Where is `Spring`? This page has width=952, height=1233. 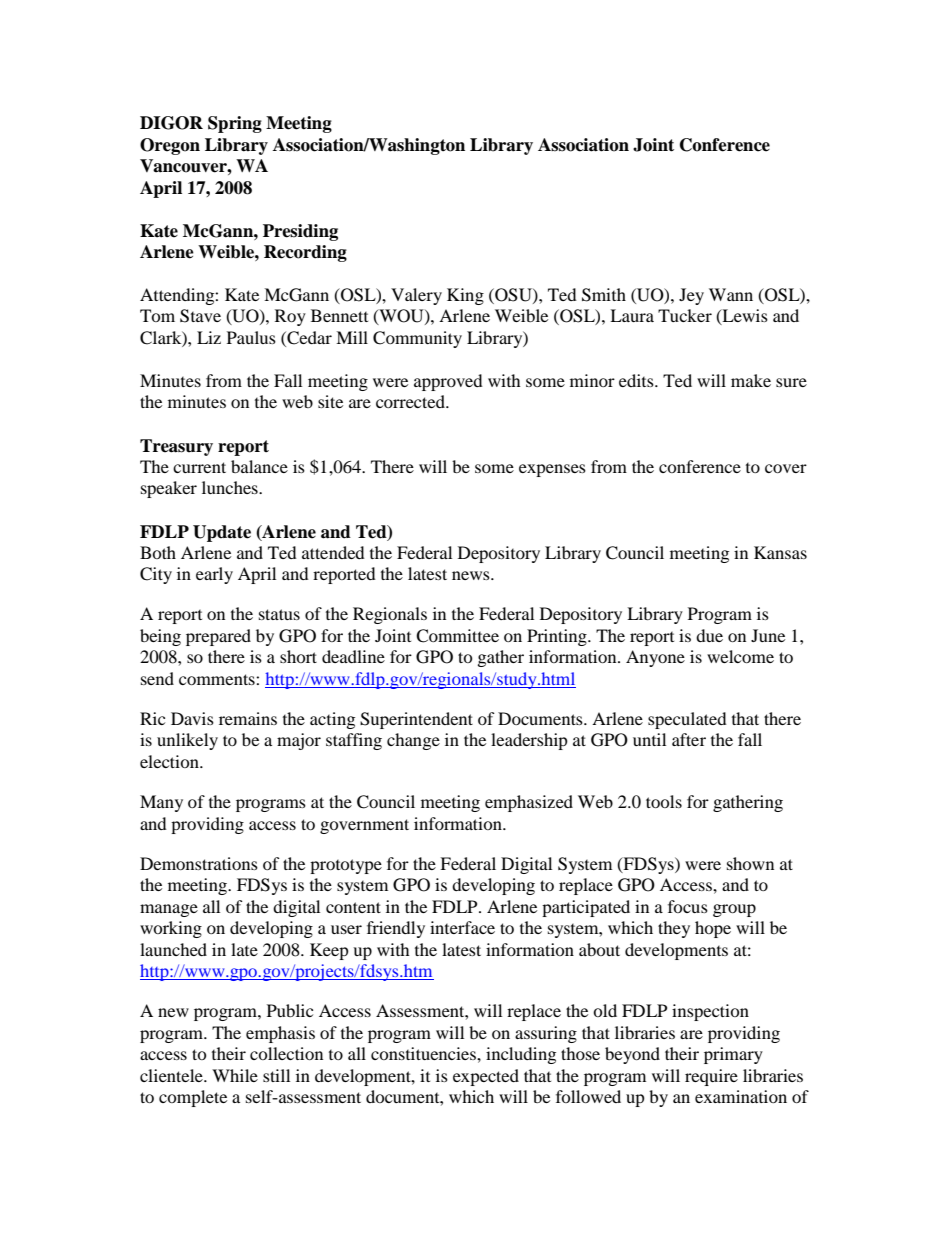
Spring is located at coordinates (235, 124).
